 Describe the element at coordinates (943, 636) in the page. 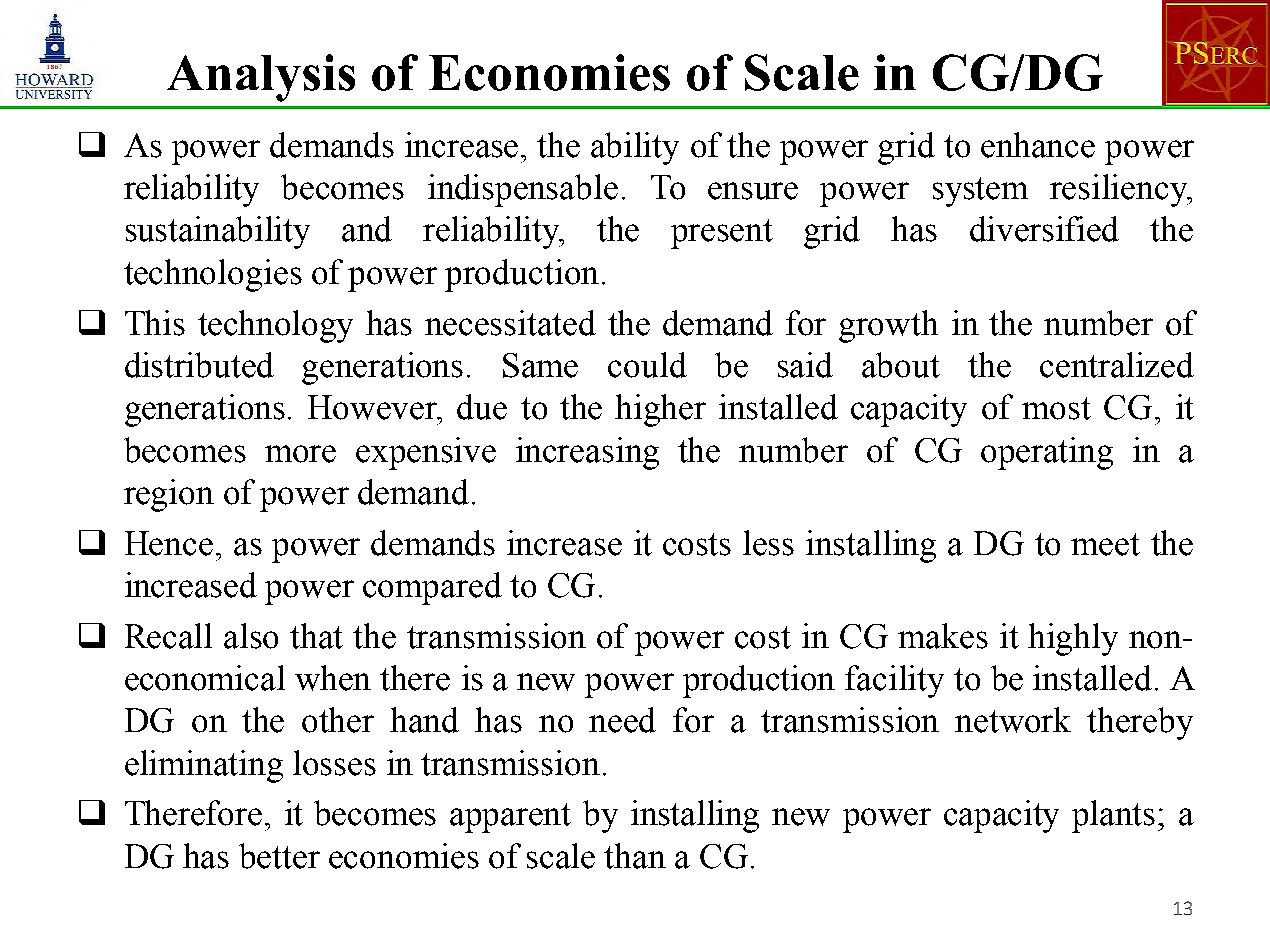

I see `makes` at that location.
